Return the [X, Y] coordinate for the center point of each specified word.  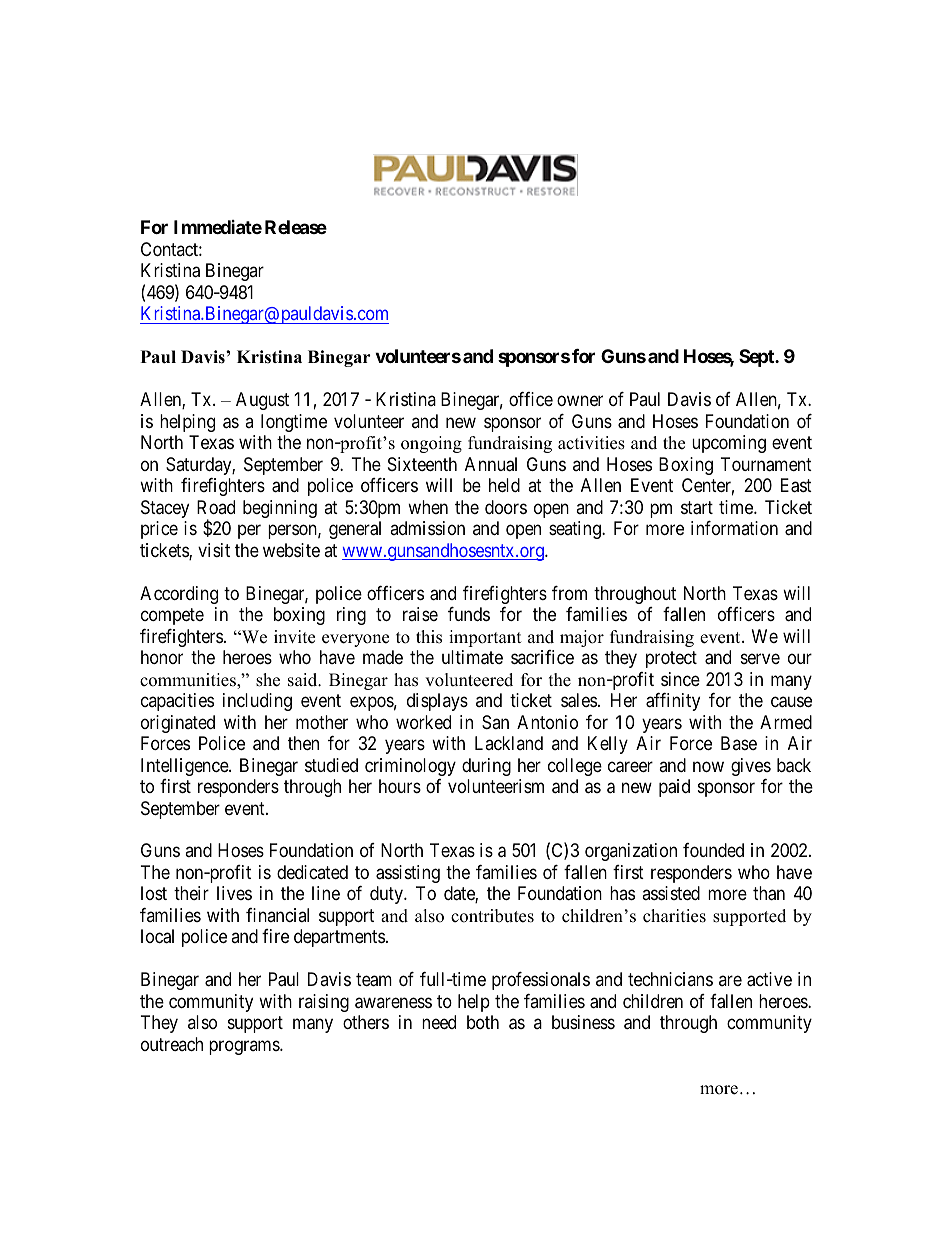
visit [214, 550]
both [483, 1022]
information [734, 528]
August [262, 401]
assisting [408, 874]
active [769, 979]
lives [234, 893]
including [257, 702]
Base [739, 743]
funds [469, 614]
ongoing [431, 444]
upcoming [729, 444]
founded [713, 850]
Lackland [509, 743]
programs [245, 1047]
